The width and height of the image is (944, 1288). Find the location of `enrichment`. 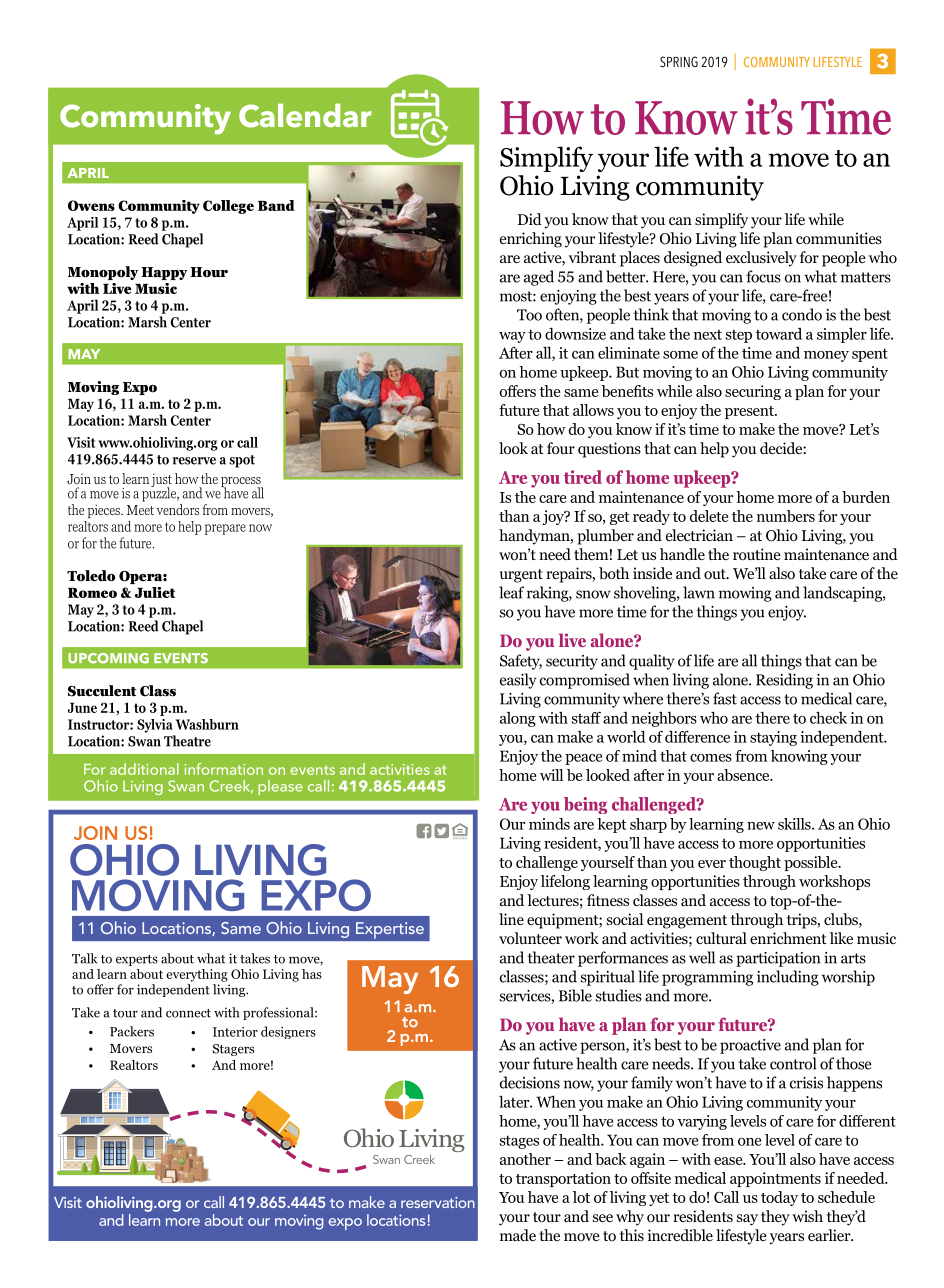

enrichment is located at coordinates (788, 938).
